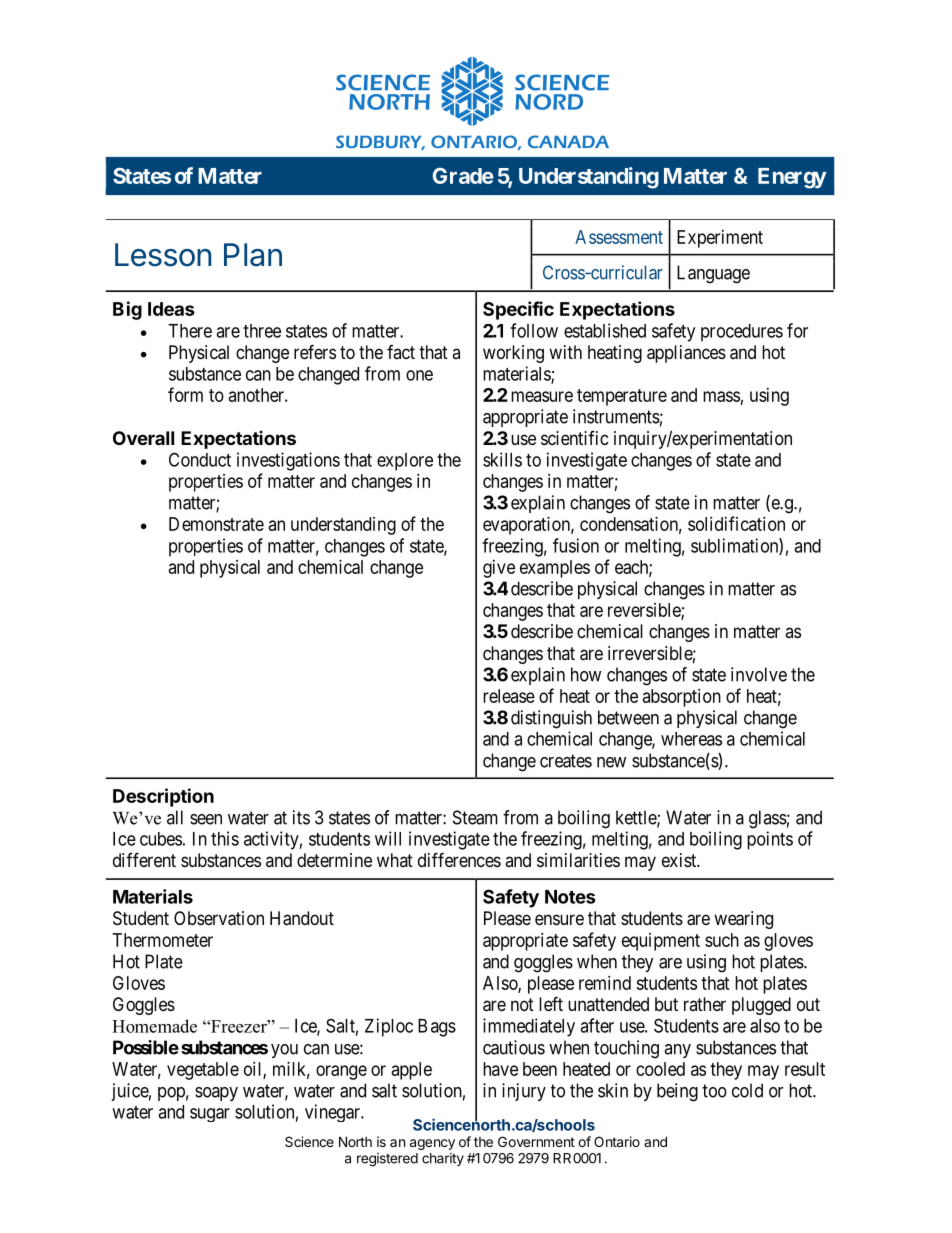  What do you see at coordinates (216, 524) in the document?
I see `Demonstrate` at bounding box center [216, 524].
